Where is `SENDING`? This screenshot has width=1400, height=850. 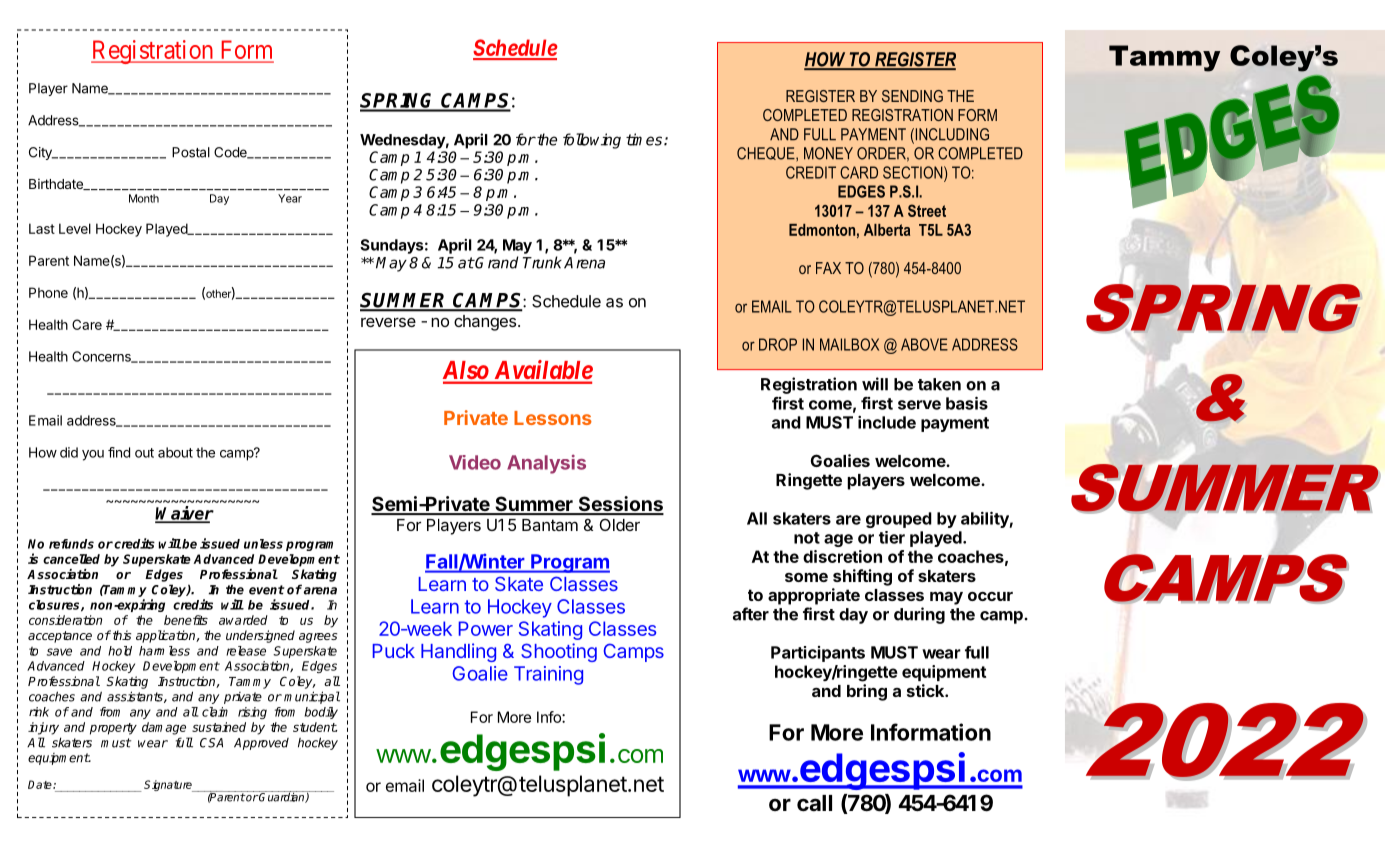 SENDING is located at coordinates (912, 96).
